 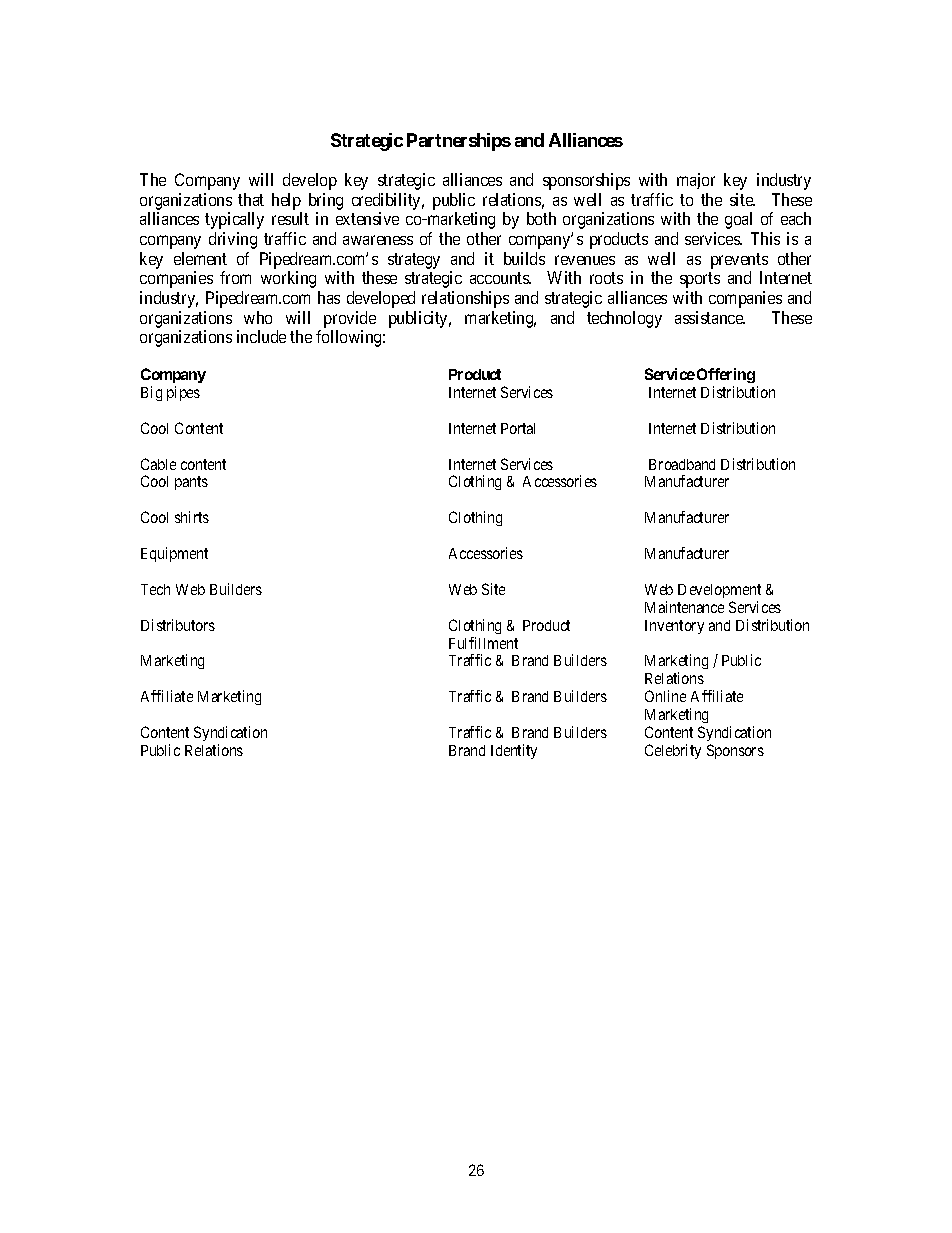 What do you see at coordinates (178, 625) in the document?
I see `Distributors` at bounding box center [178, 625].
